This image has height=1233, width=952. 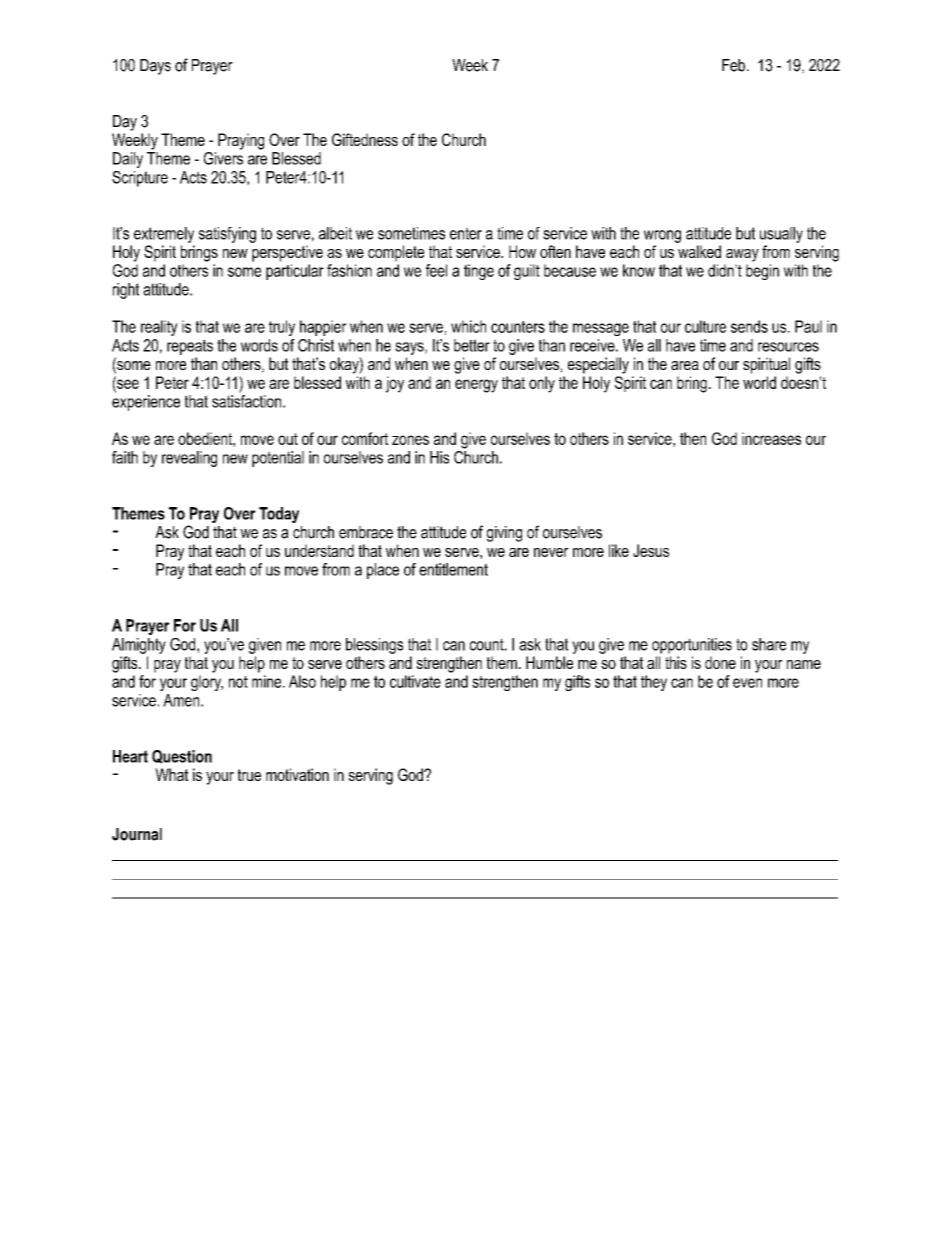 I want to click on motivation, so click(x=297, y=774).
